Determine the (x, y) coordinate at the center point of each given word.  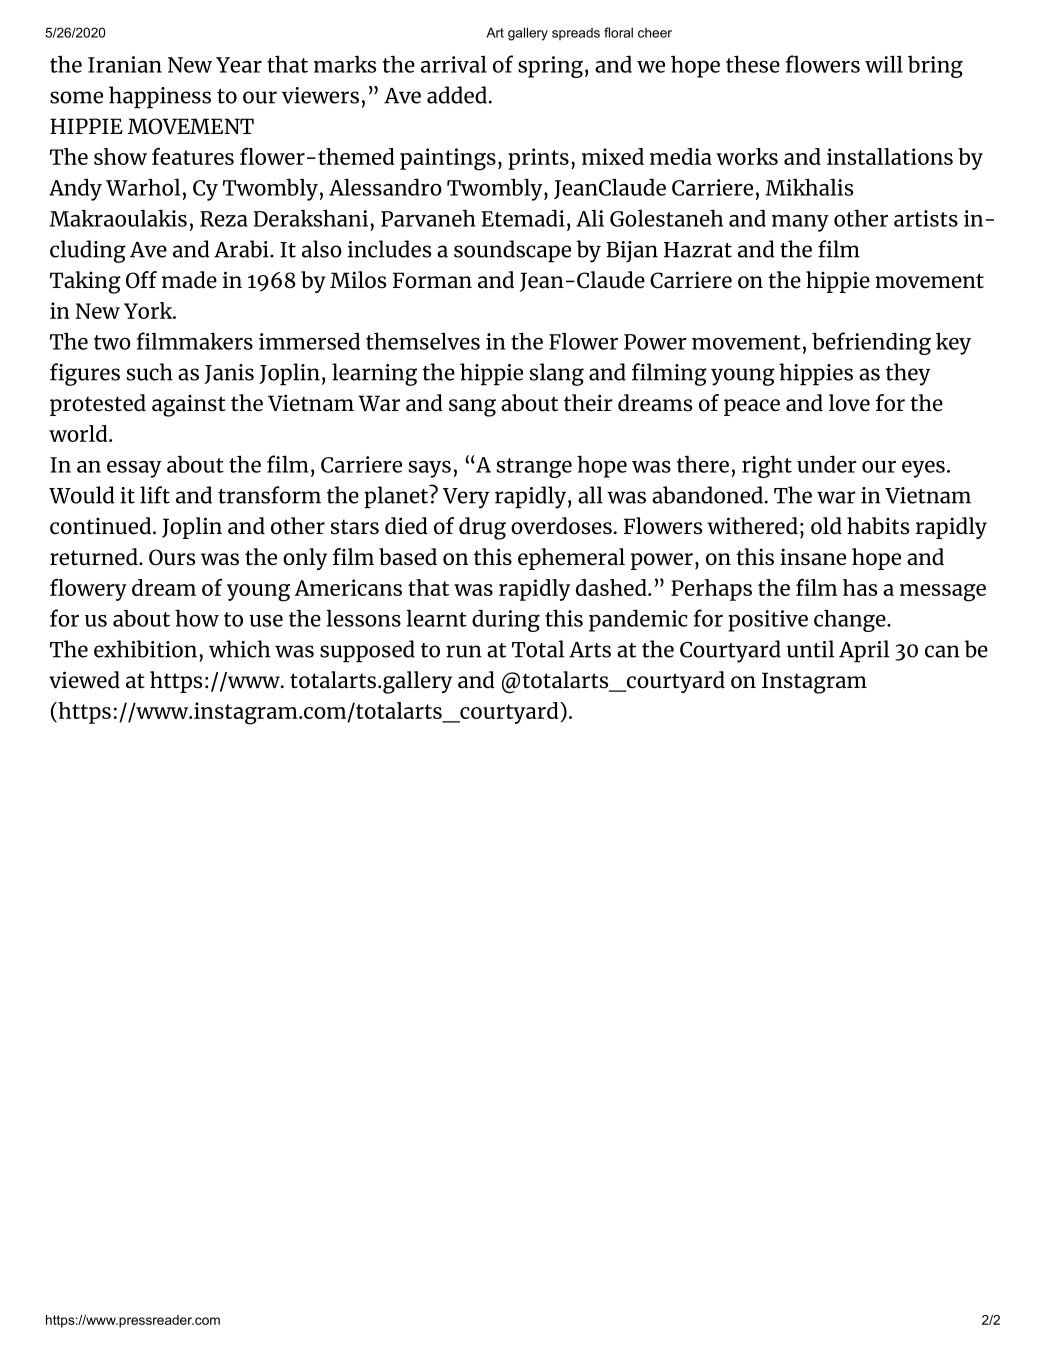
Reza (224, 219)
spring (550, 67)
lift (155, 495)
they (908, 374)
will (884, 64)
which (239, 649)
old (826, 526)
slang (557, 374)
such (150, 372)
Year (239, 65)
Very (466, 498)
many (800, 223)
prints (538, 159)
